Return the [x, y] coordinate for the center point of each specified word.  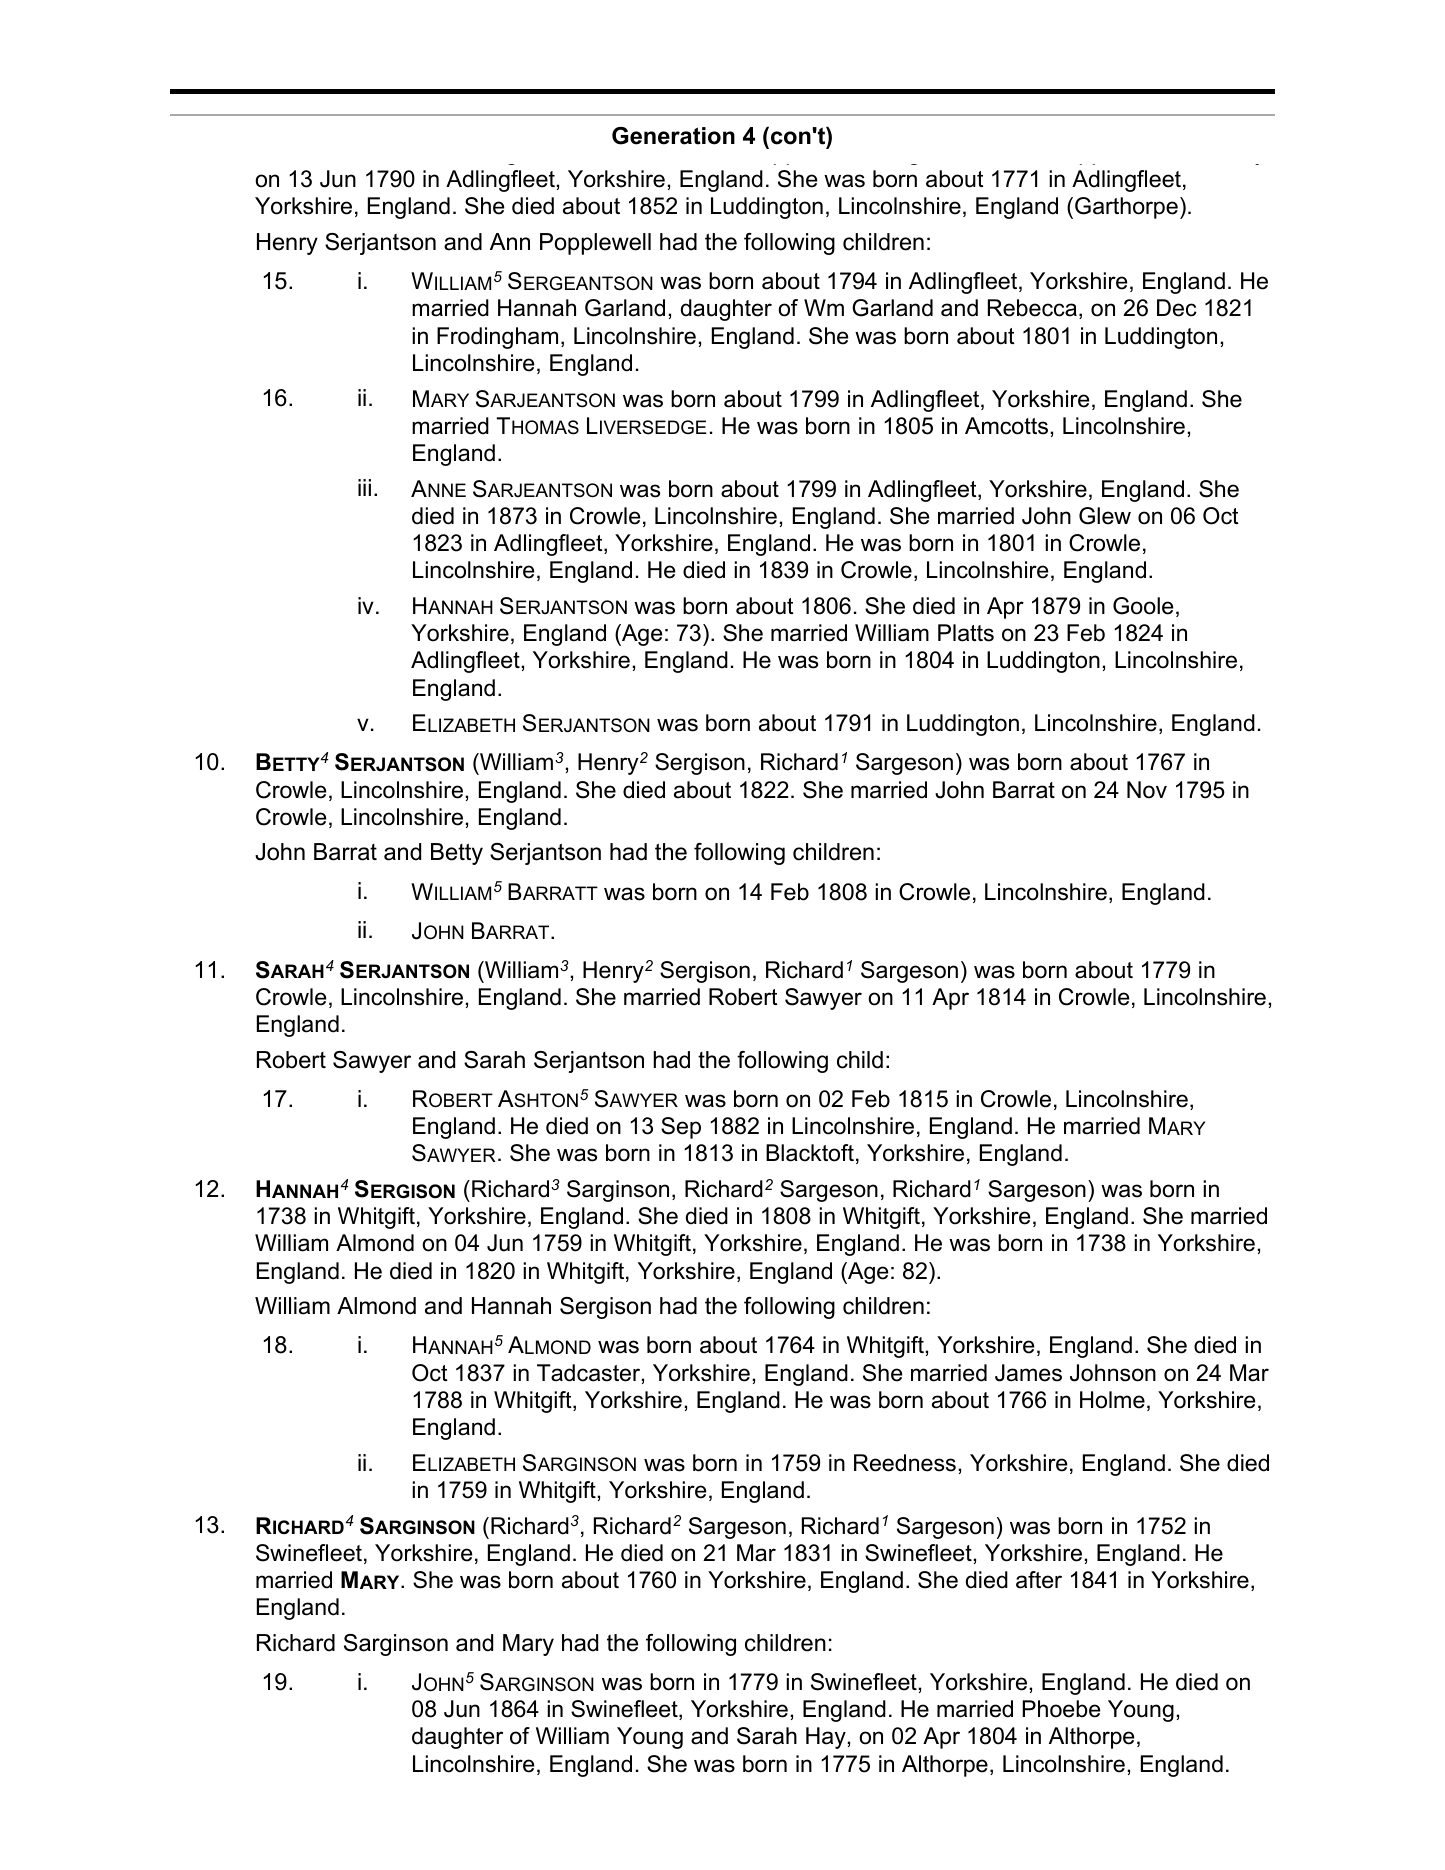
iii [364, 487]
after [1039, 1580]
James [1028, 1373]
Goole [1143, 606]
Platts [966, 633]
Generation [673, 136]
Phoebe [1061, 1709]
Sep [681, 1128]
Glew [1105, 516]
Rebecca [1032, 308]
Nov [1147, 790]
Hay [826, 1738]
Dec [1177, 308]
